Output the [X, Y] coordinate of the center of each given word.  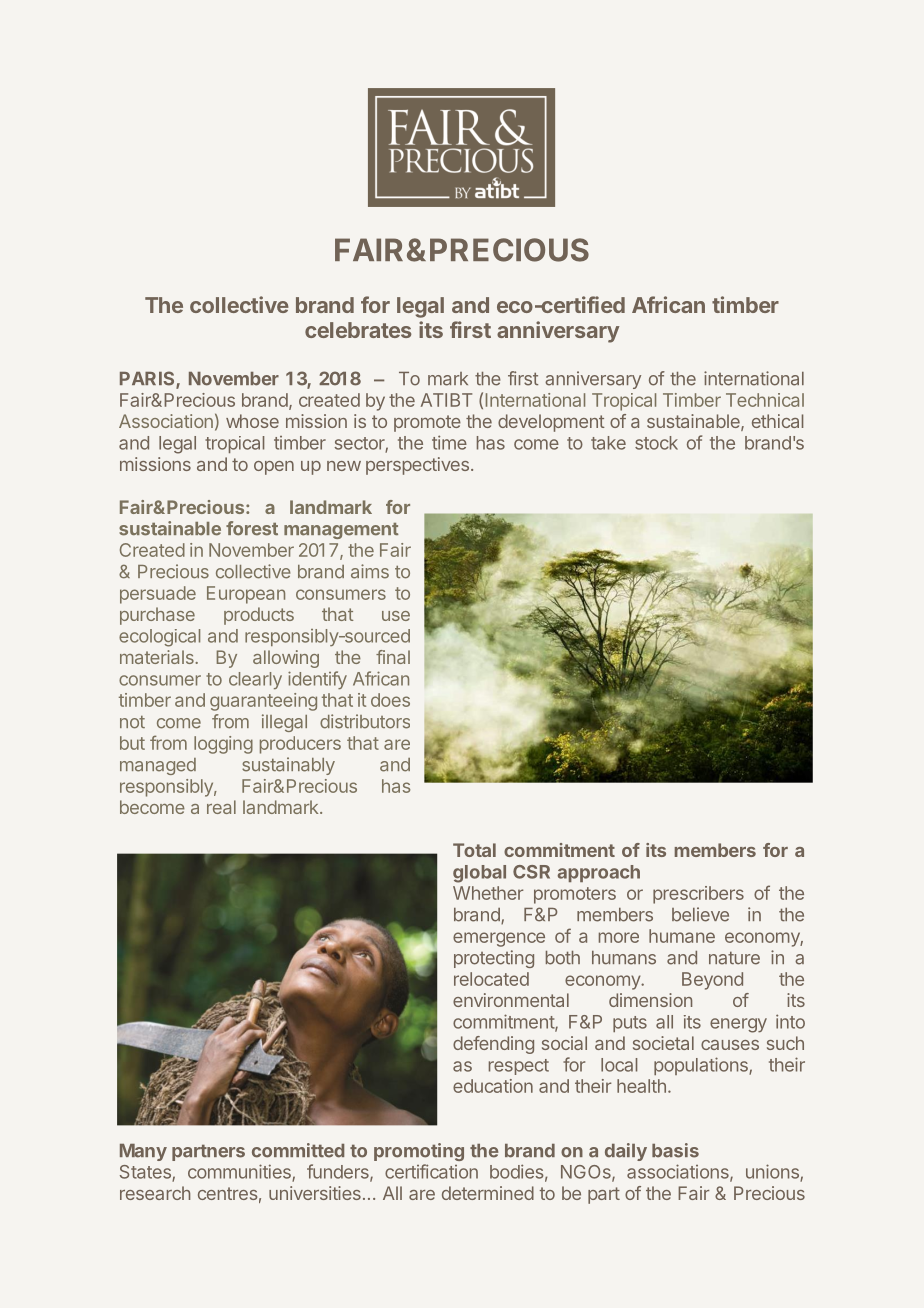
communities [240, 1172]
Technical [765, 400]
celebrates [358, 330]
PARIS [148, 379]
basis [675, 1150]
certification [431, 1171]
